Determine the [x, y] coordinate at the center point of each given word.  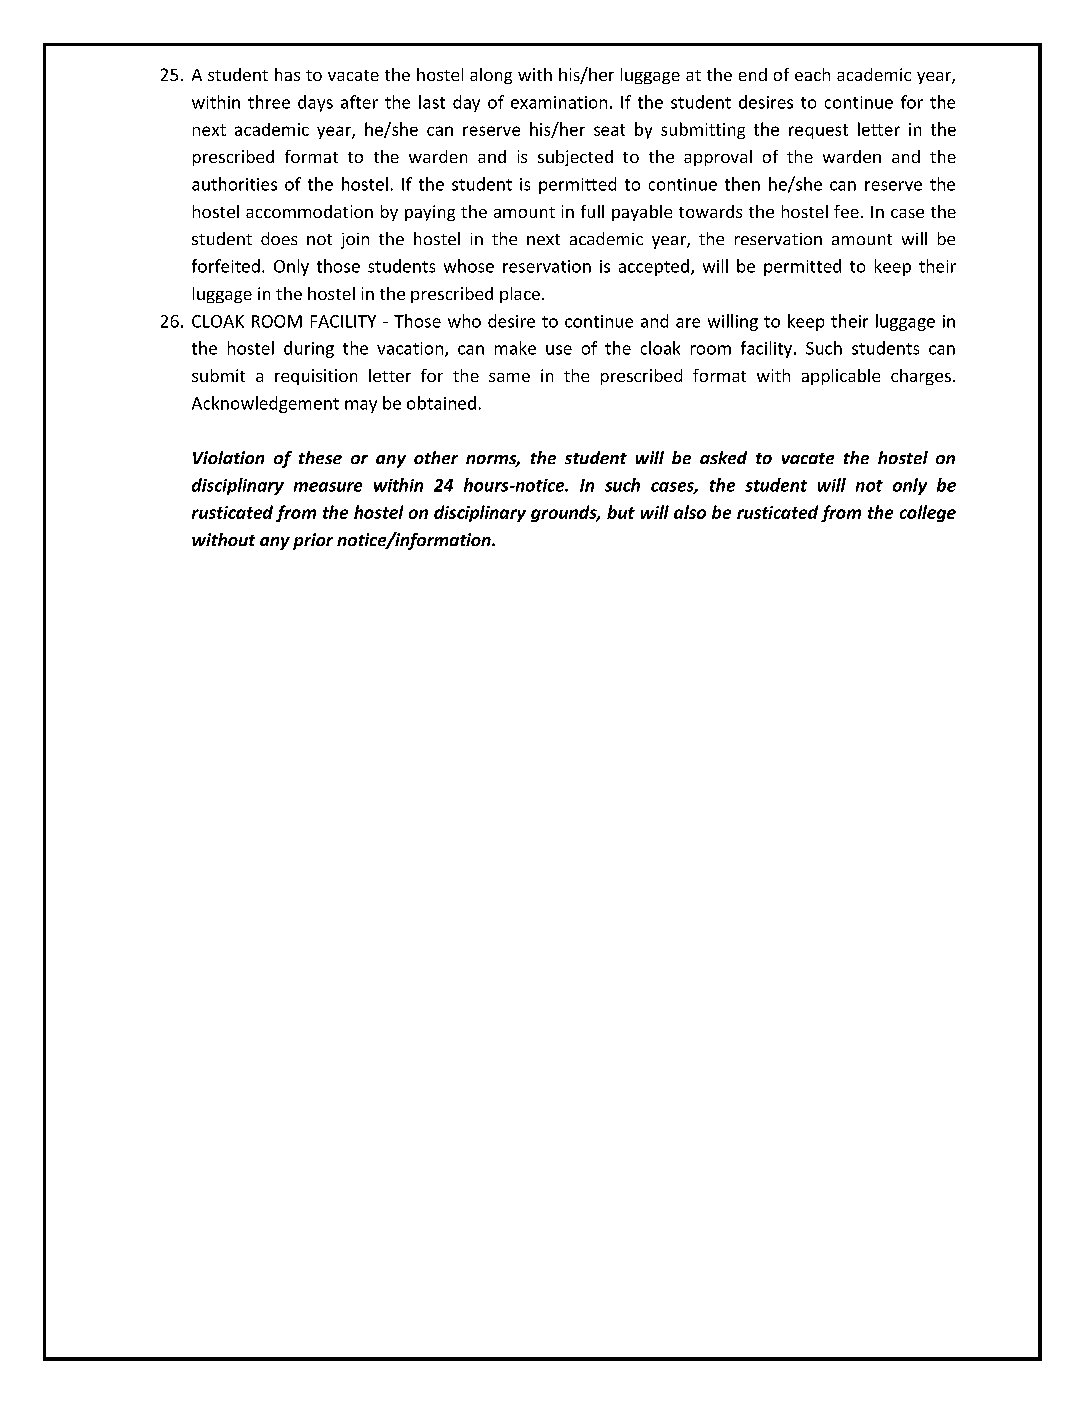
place [520, 295]
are [688, 323]
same [509, 377]
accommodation [309, 211]
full [592, 211]
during [309, 349]
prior [313, 541]
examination [559, 102]
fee [846, 211]
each [812, 74]
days [315, 103]
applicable [841, 377]
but [621, 512]
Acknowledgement [265, 404]
